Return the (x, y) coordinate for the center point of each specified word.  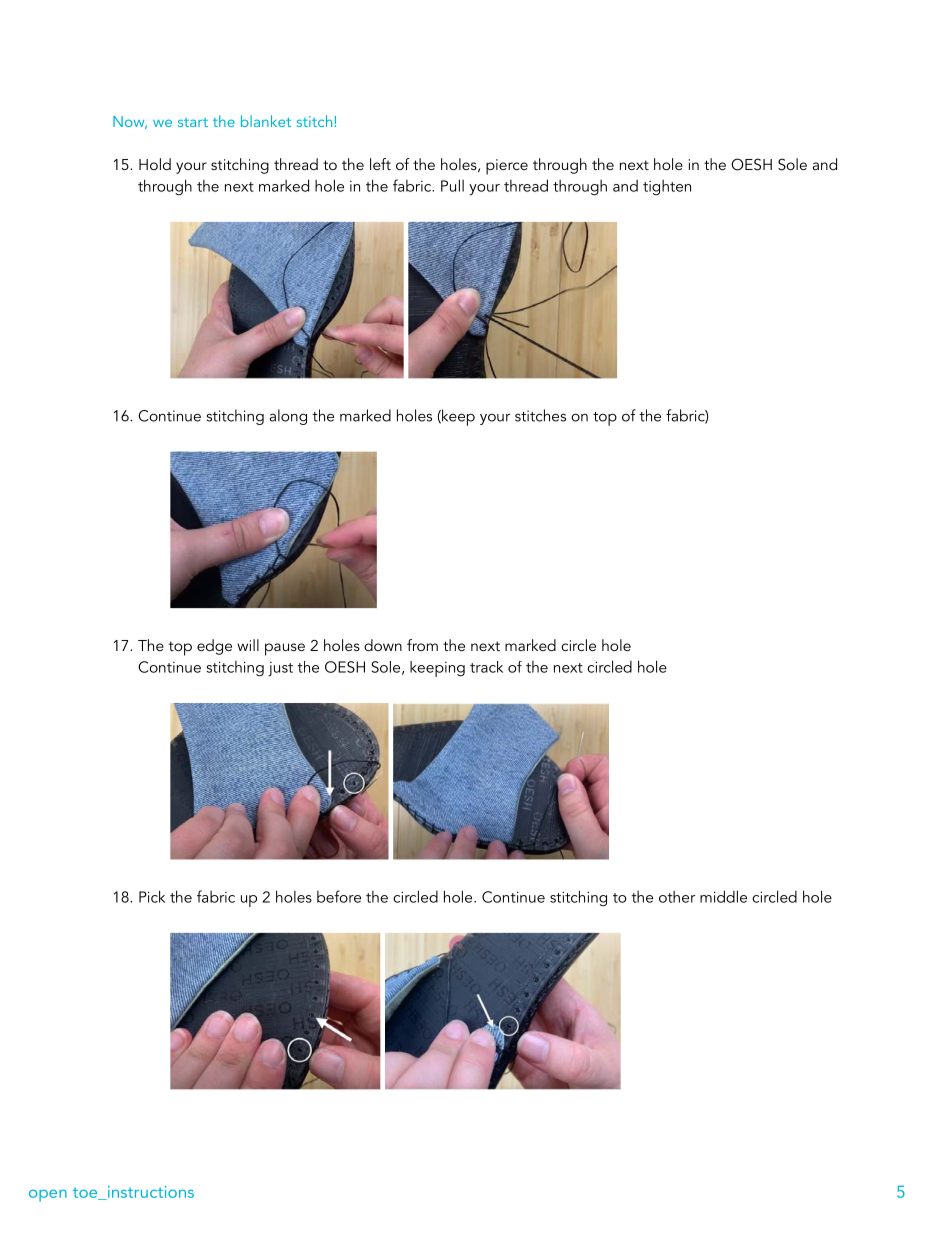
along (288, 417)
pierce (507, 167)
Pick (152, 896)
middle (723, 896)
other (677, 897)
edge (214, 647)
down (383, 645)
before (339, 896)
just (280, 669)
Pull (452, 185)
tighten (667, 187)
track (486, 667)
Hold (155, 164)
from (422, 645)
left (380, 164)
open (48, 1195)
